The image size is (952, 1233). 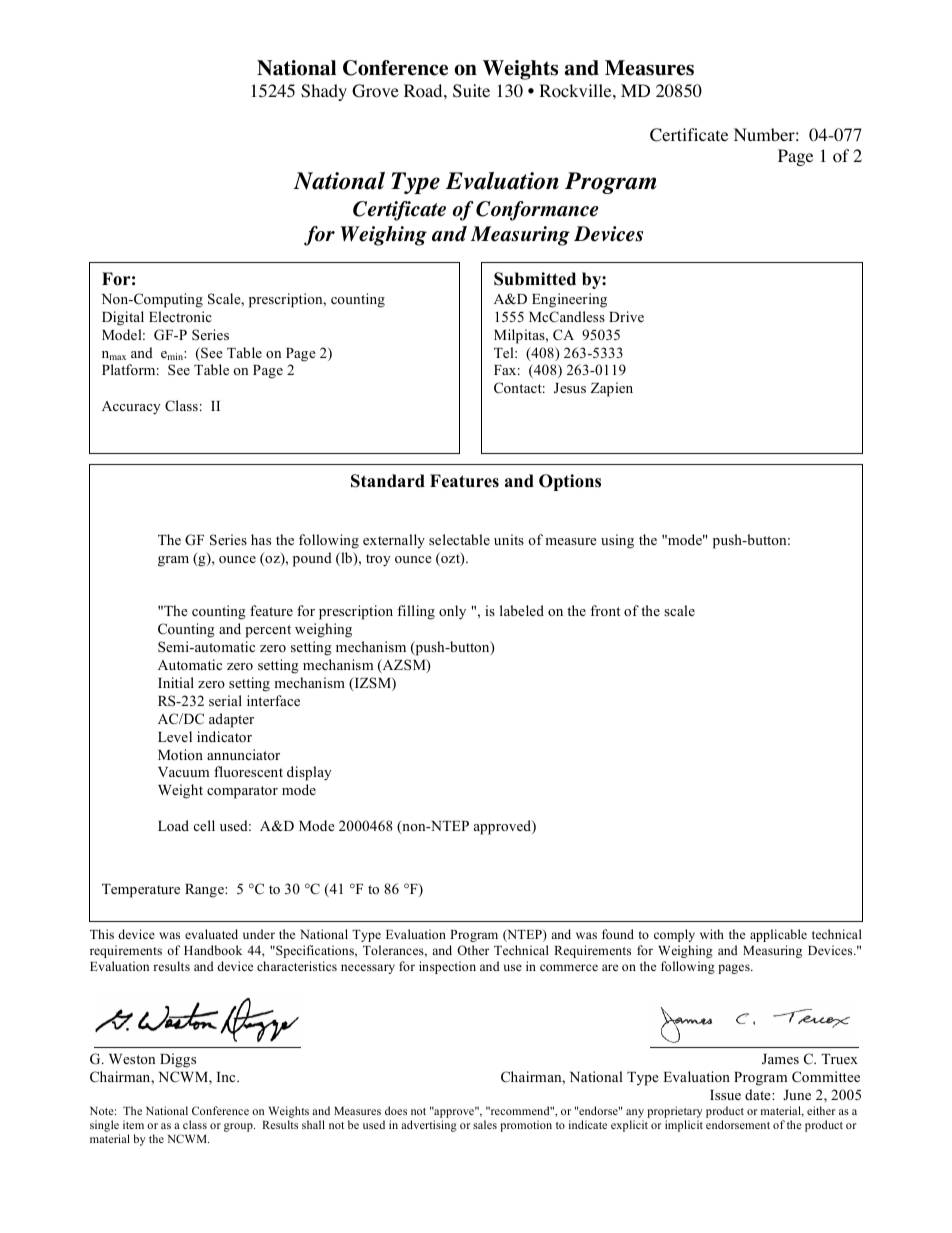 What do you see at coordinates (570, 388) in the screenshot?
I see `Jesus` at bounding box center [570, 388].
